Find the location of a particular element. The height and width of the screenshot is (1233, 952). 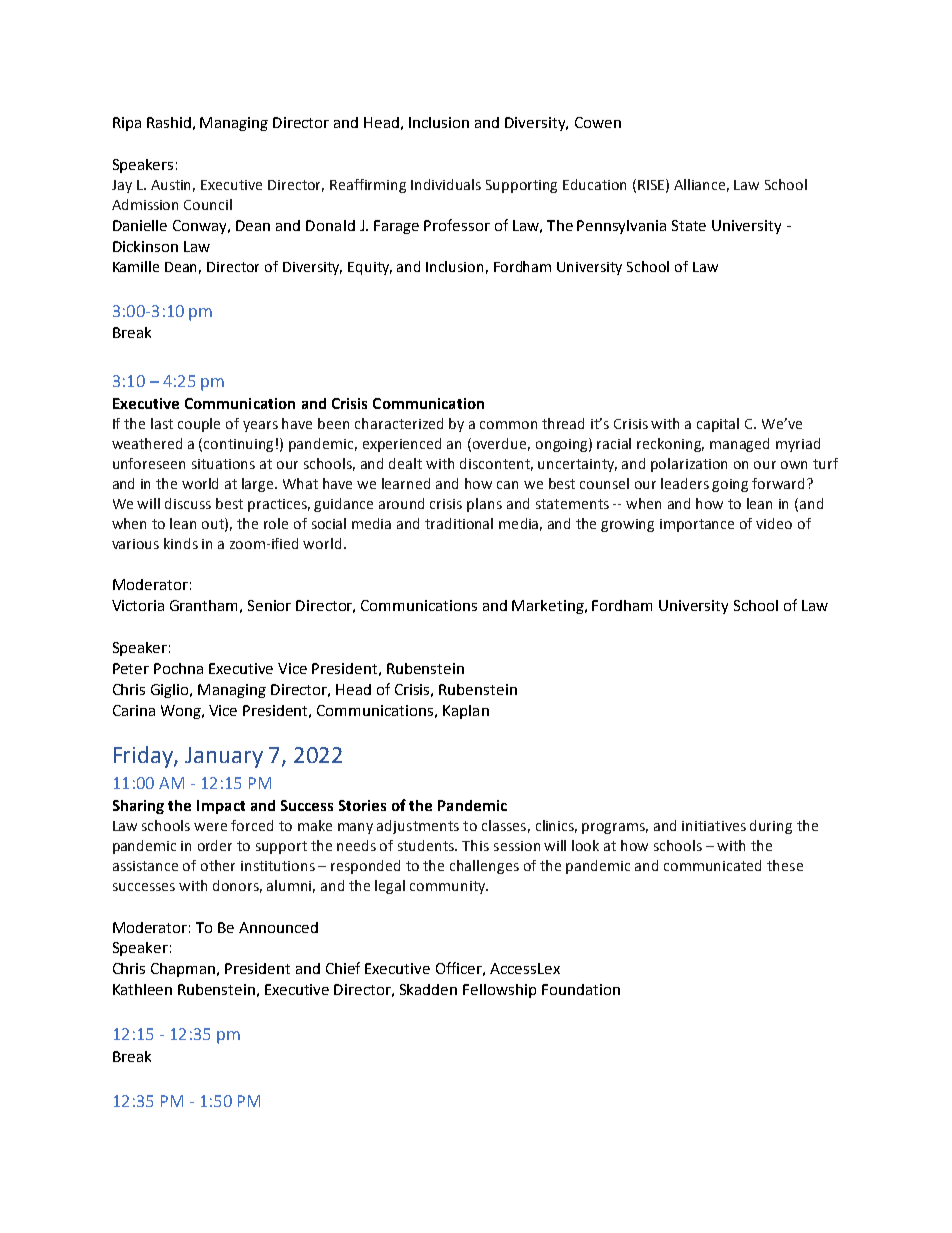

common is located at coordinates (508, 425).
